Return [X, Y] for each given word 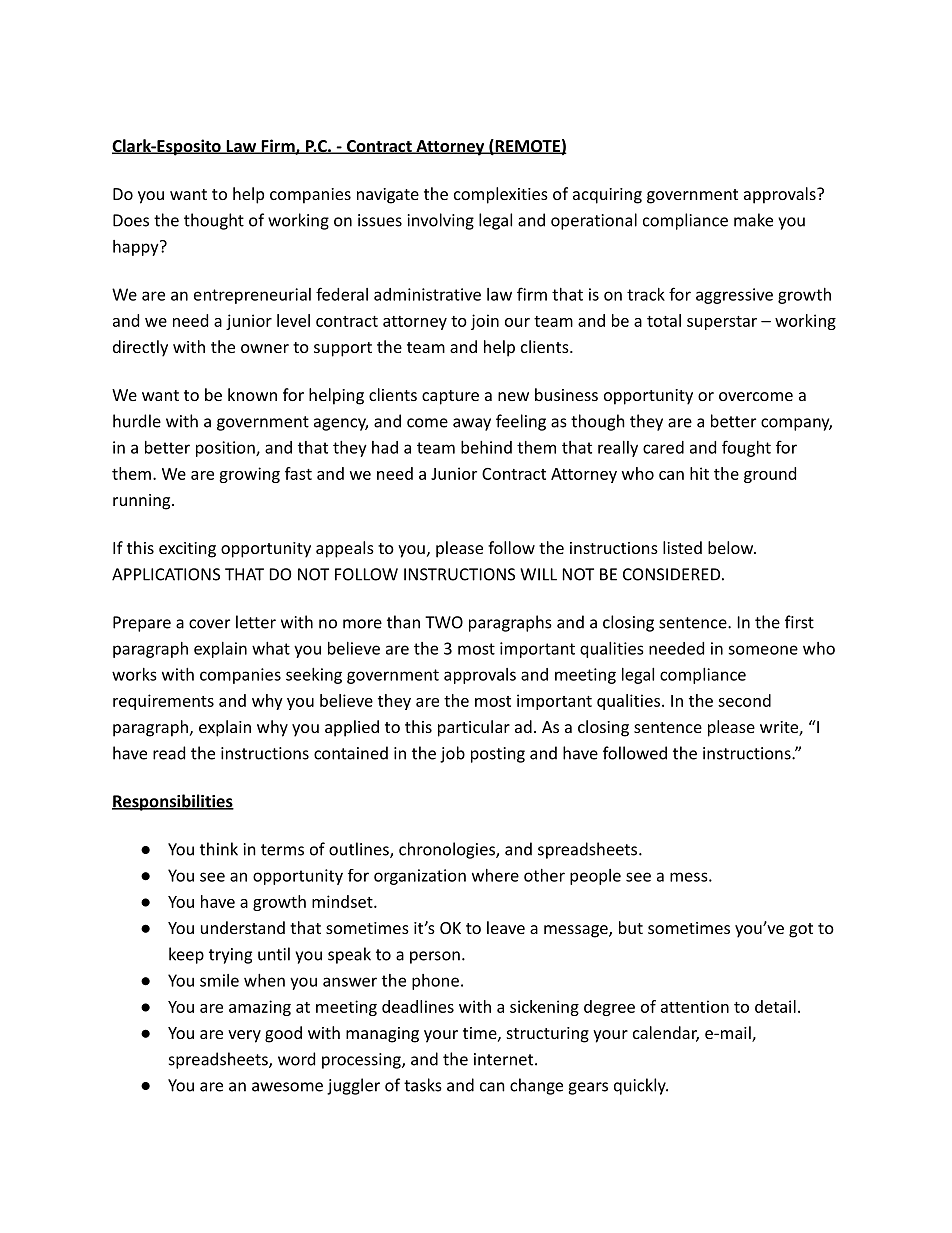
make [753, 220]
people [595, 877]
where [495, 875]
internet [505, 1059]
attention [695, 1006]
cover [209, 624]
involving [441, 221]
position [226, 449]
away [472, 424]
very [244, 1036]
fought [746, 448]
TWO [444, 622]
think [219, 849]
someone [763, 650]
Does [131, 220]
